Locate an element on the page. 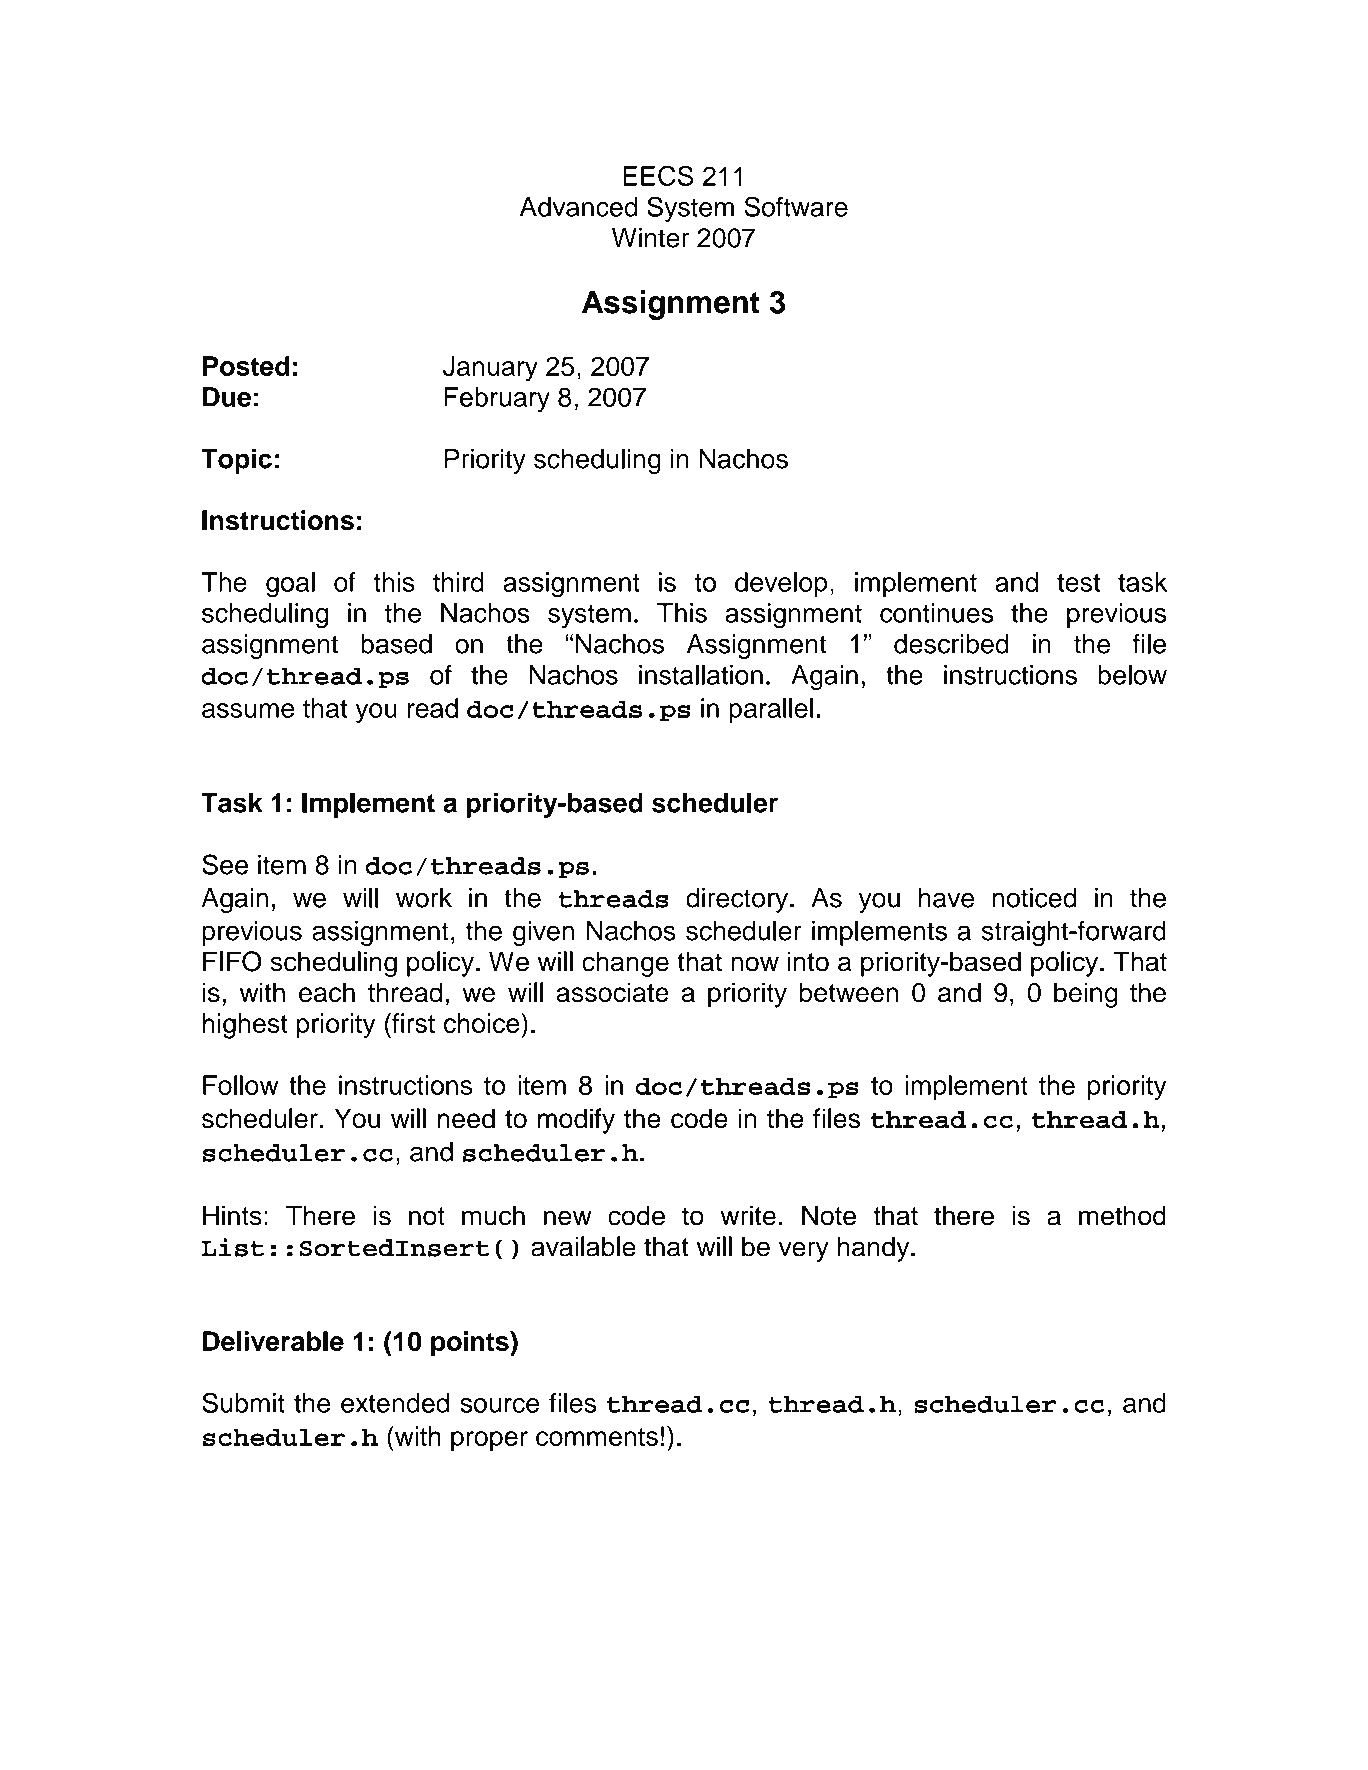 This page has height=1770, width=1368. noticed is located at coordinates (1034, 898).
